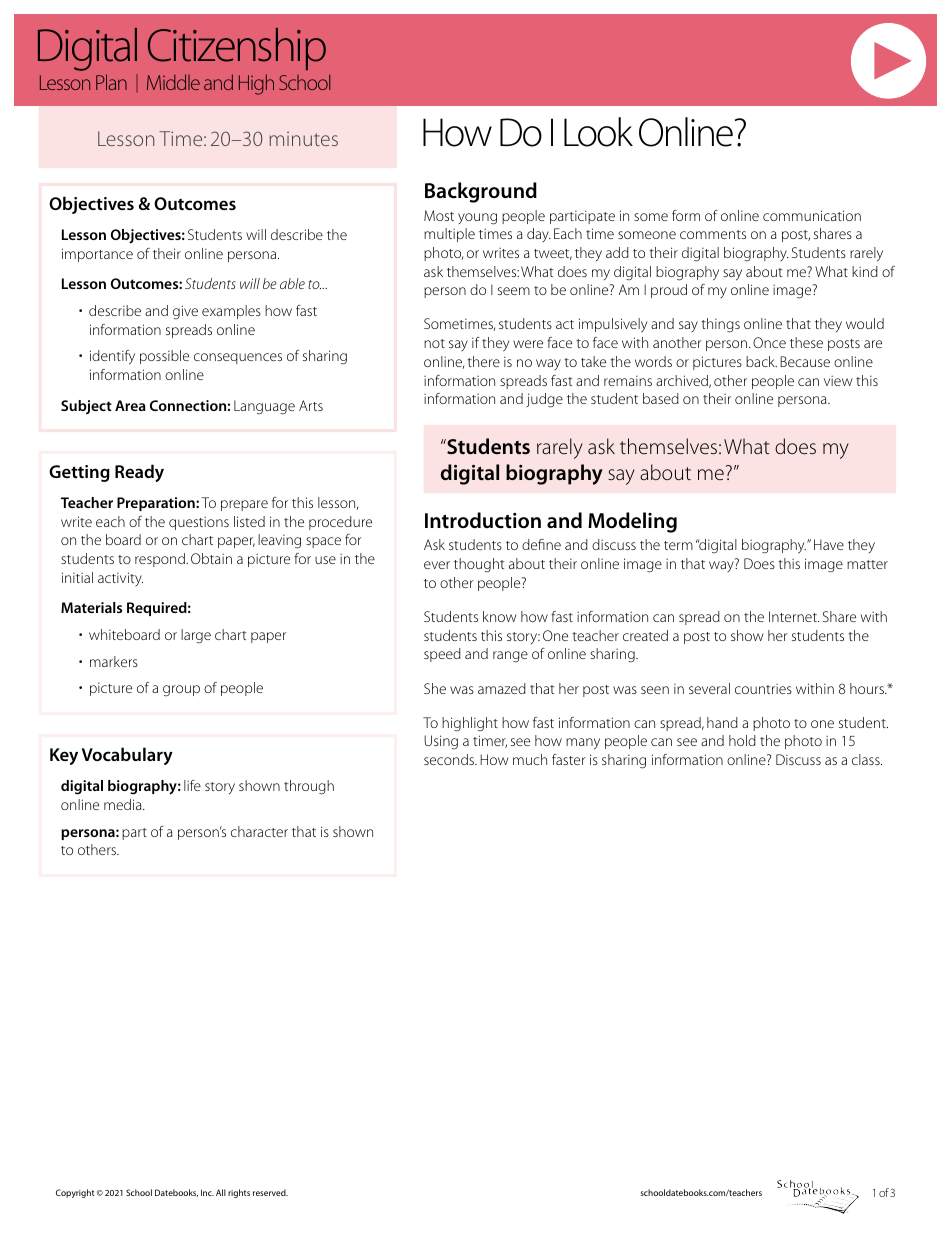 The height and width of the image is (1233, 952). What do you see at coordinates (270, 1192) in the image?
I see `reserved` at bounding box center [270, 1192].
